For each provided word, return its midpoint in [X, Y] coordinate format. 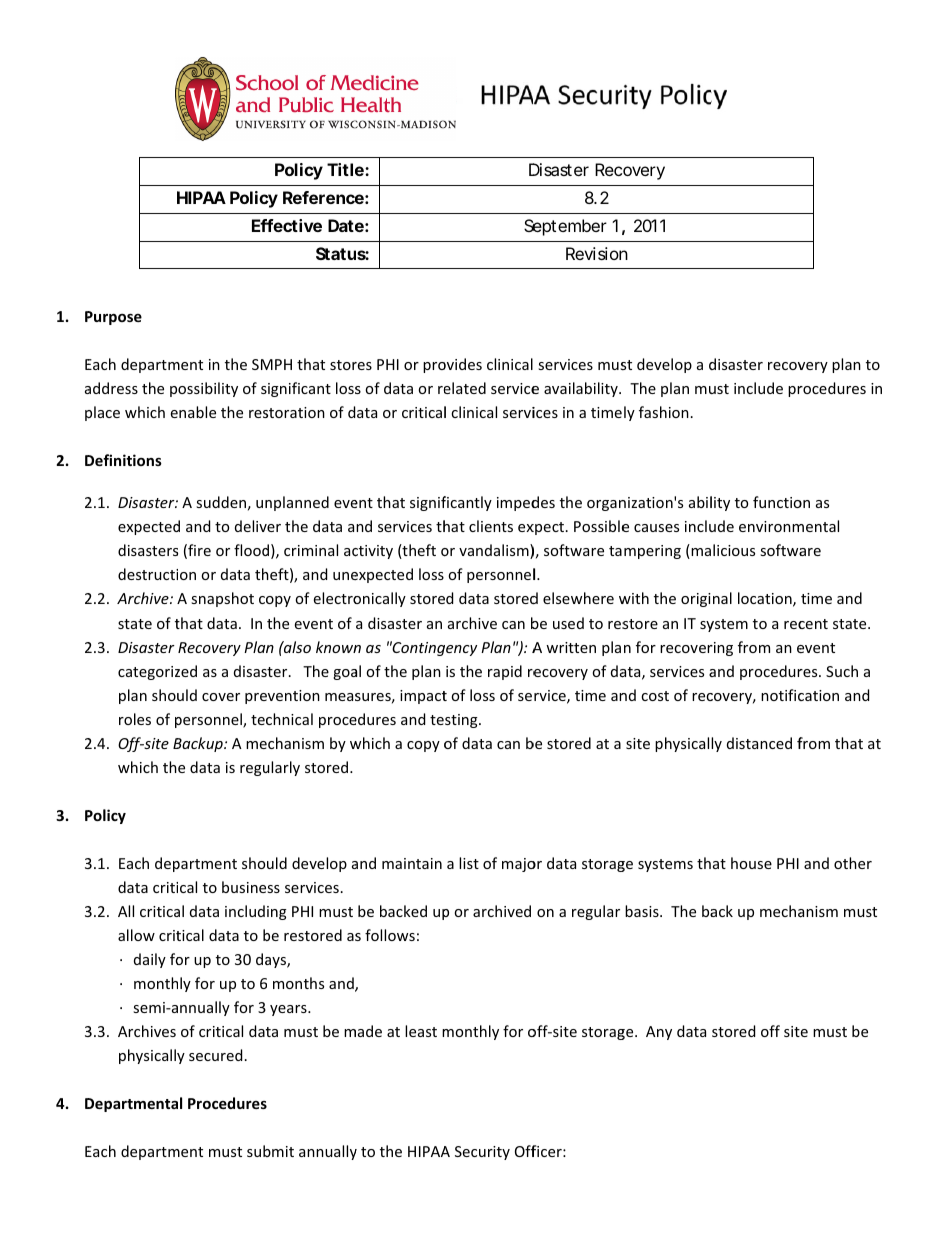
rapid [505, 672]
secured [215, 1055]
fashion [664, 412]
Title [346, 169]
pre [256, 698]
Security [482, 1153]
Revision [597, 253]
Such [842, 671]
